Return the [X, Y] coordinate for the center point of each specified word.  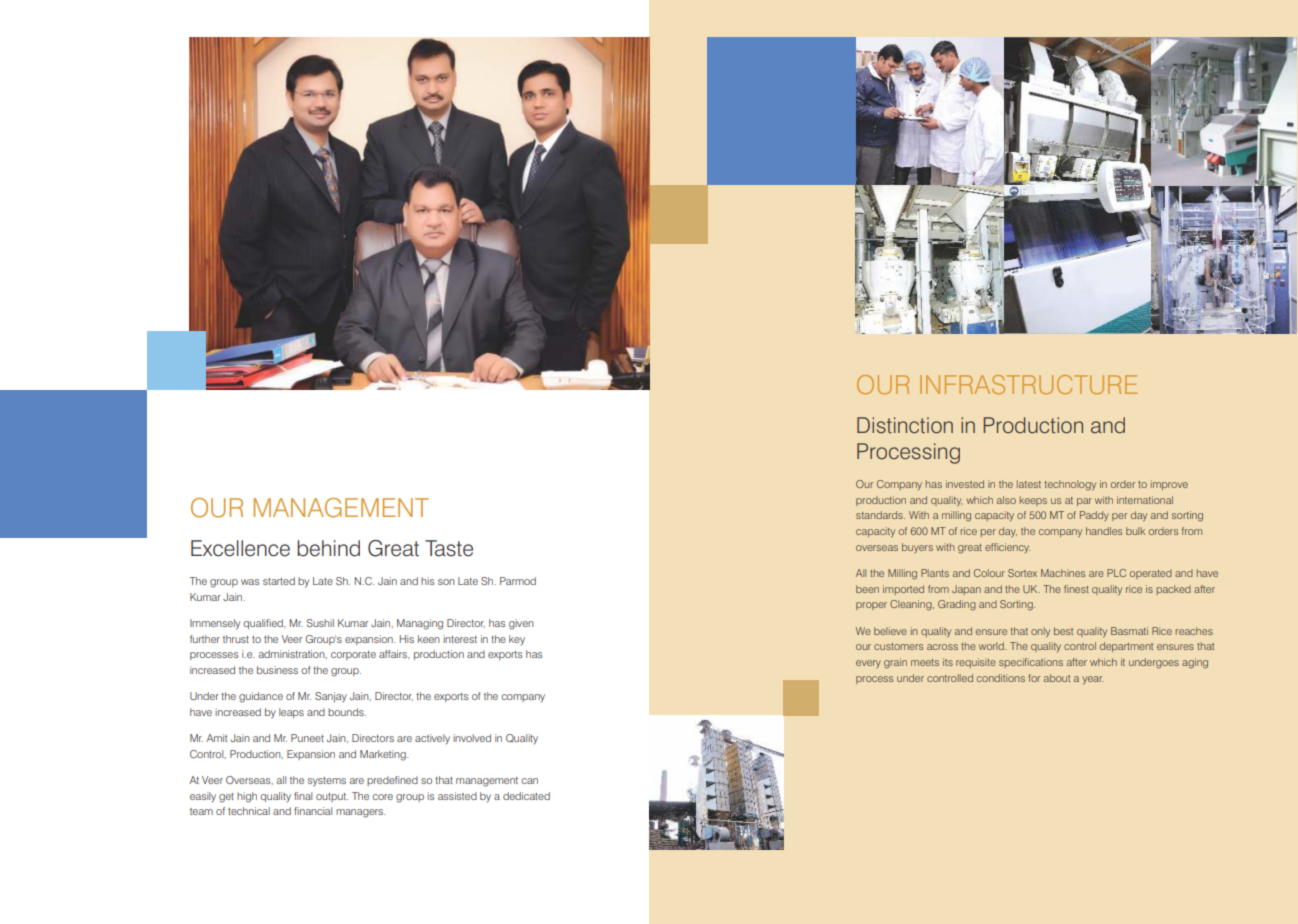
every [868, 664]
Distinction [905, 425]
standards [880, 515]
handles [1104, 531]
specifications [1031, 663]
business [277, 670]
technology [1070, 485]
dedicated [526, 796]
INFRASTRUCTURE [1028, 384]
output [332, 797]
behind [328, 548]
